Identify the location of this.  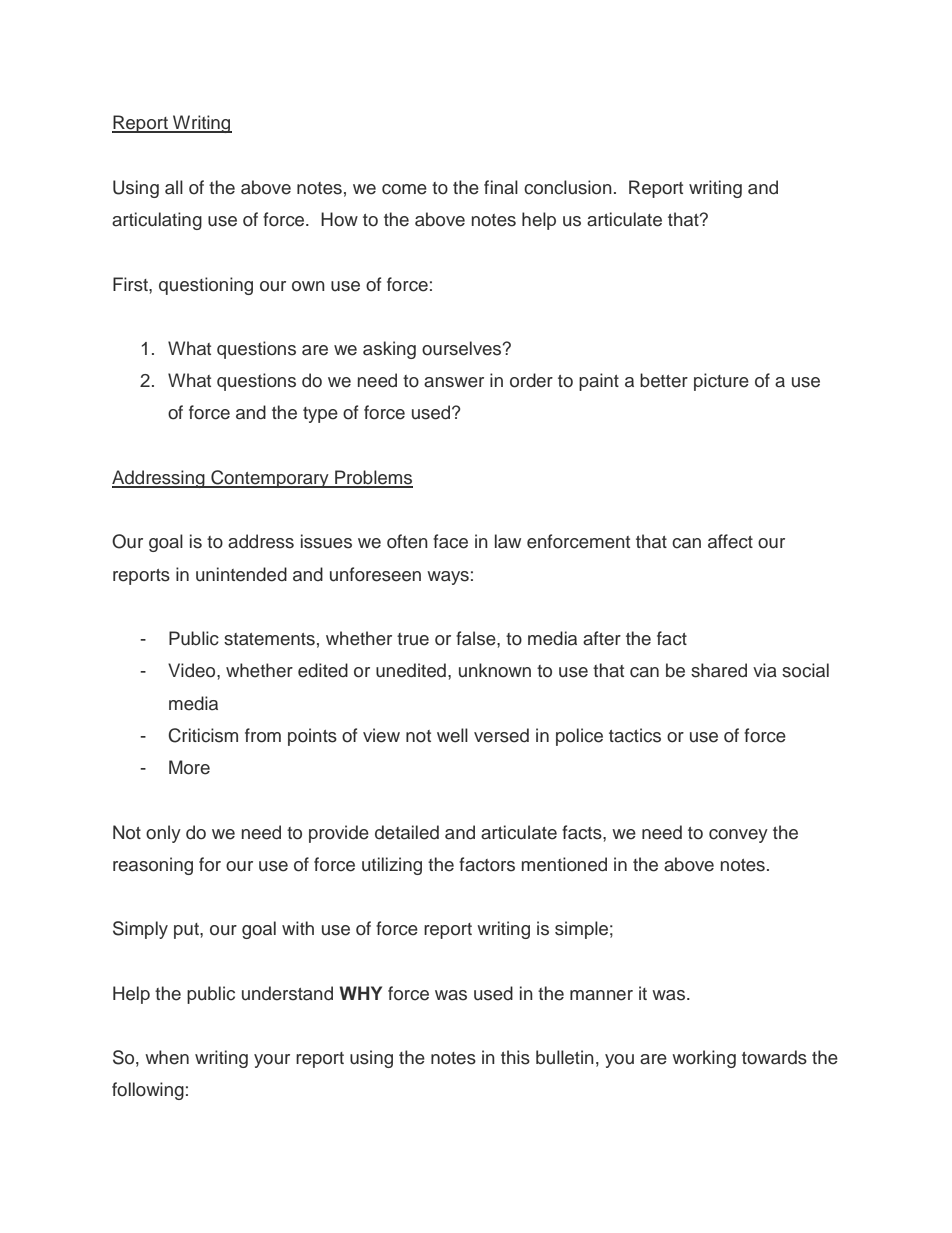
(515, 1057).
